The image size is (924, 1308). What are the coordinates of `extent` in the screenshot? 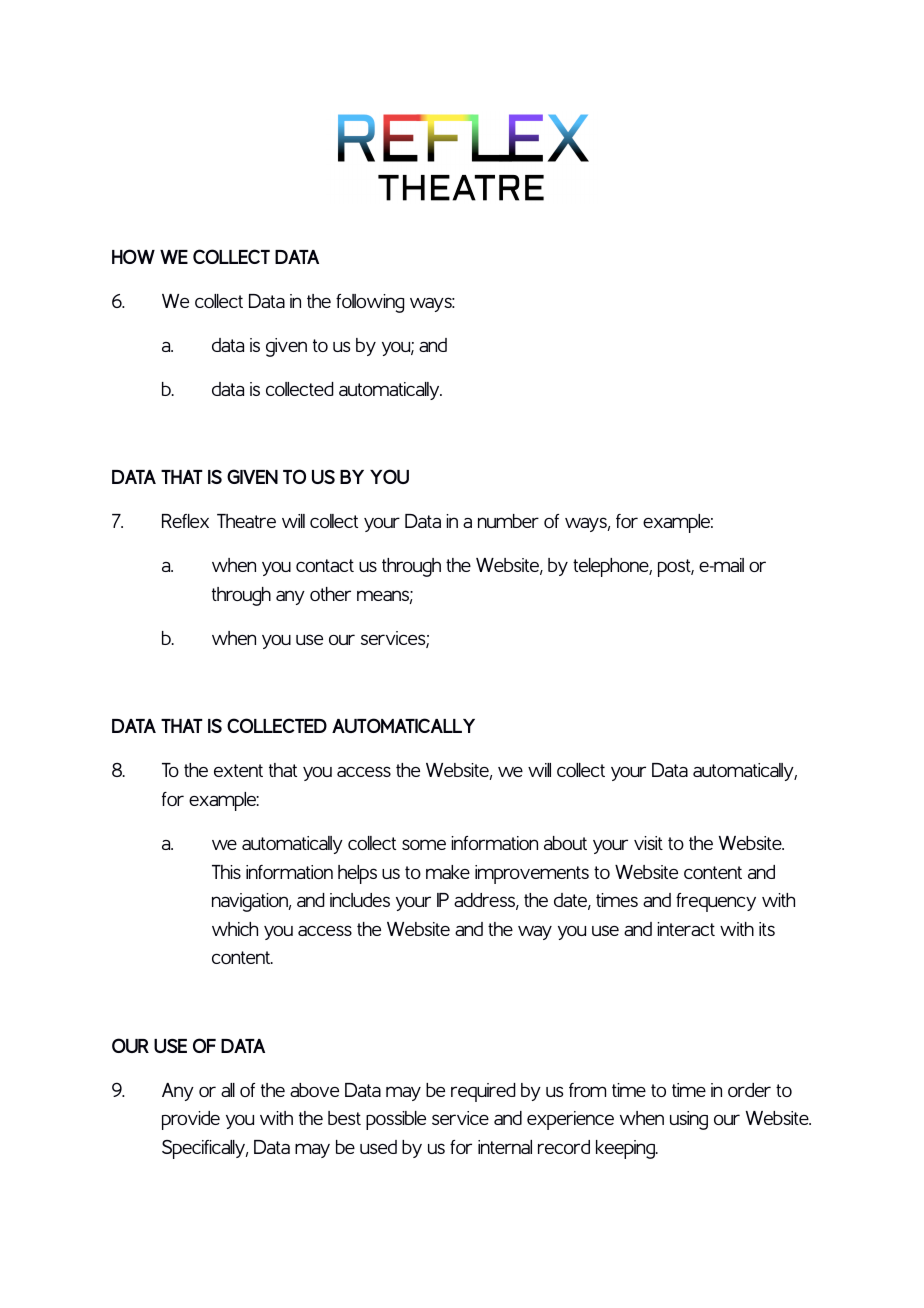 It's located at (238, 770).
